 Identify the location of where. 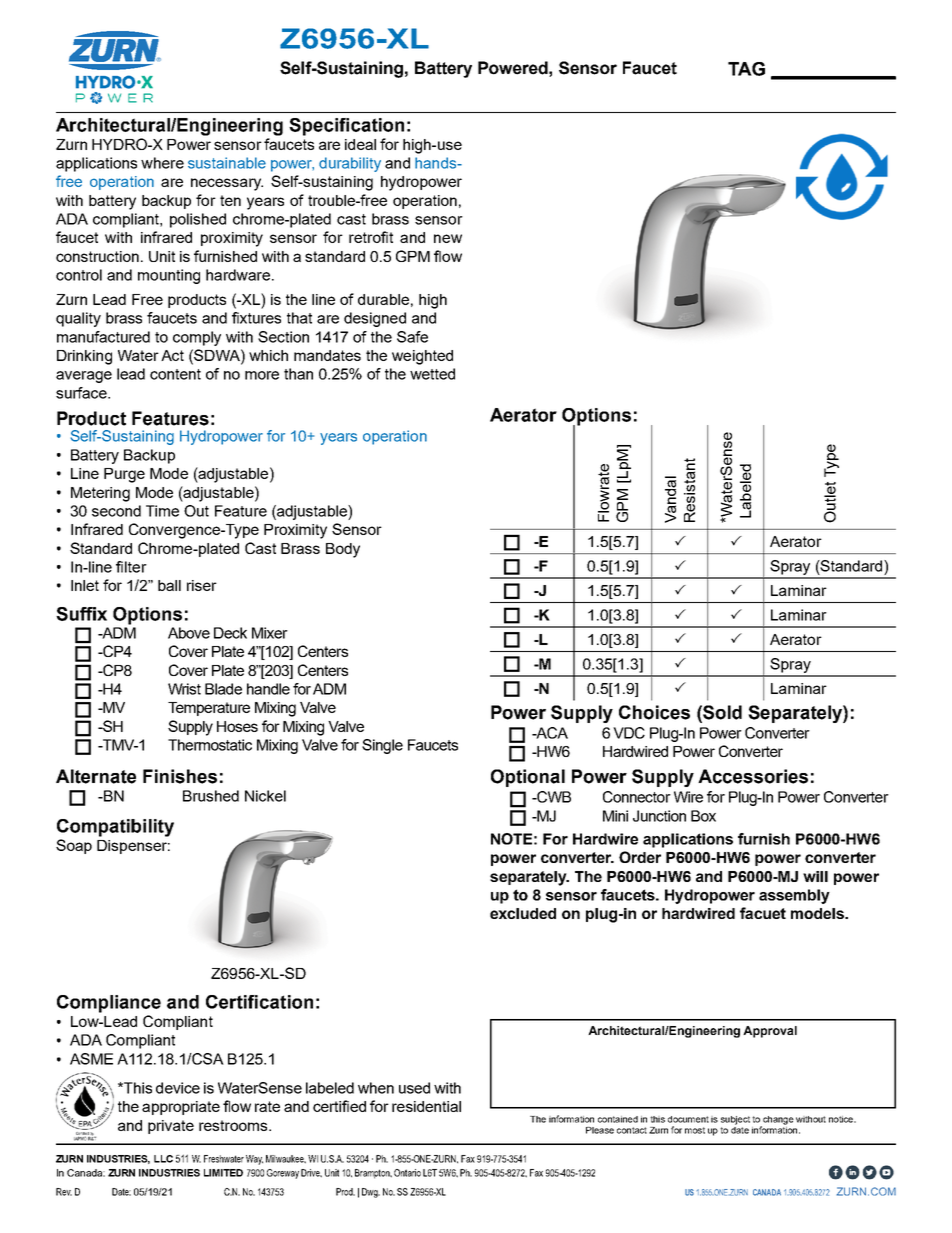
(162, 163).
